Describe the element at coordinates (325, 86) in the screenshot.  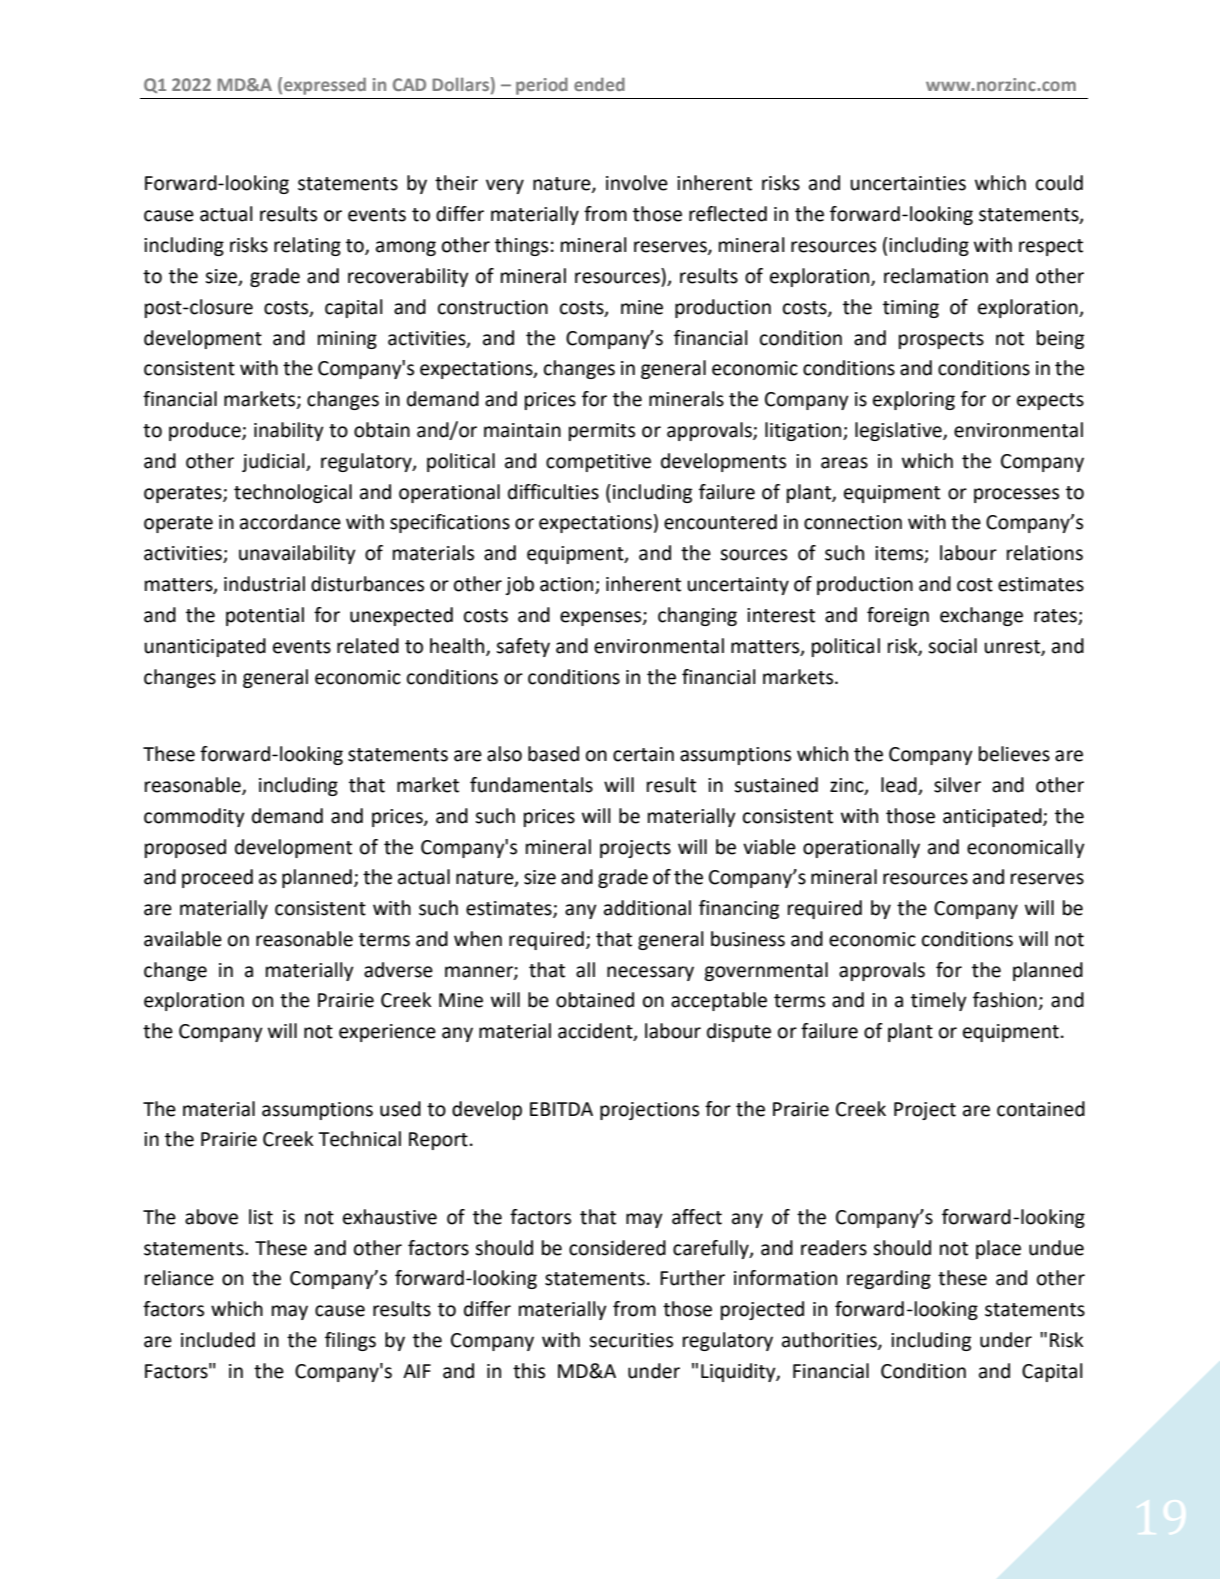
I see `expressed` at that location.
